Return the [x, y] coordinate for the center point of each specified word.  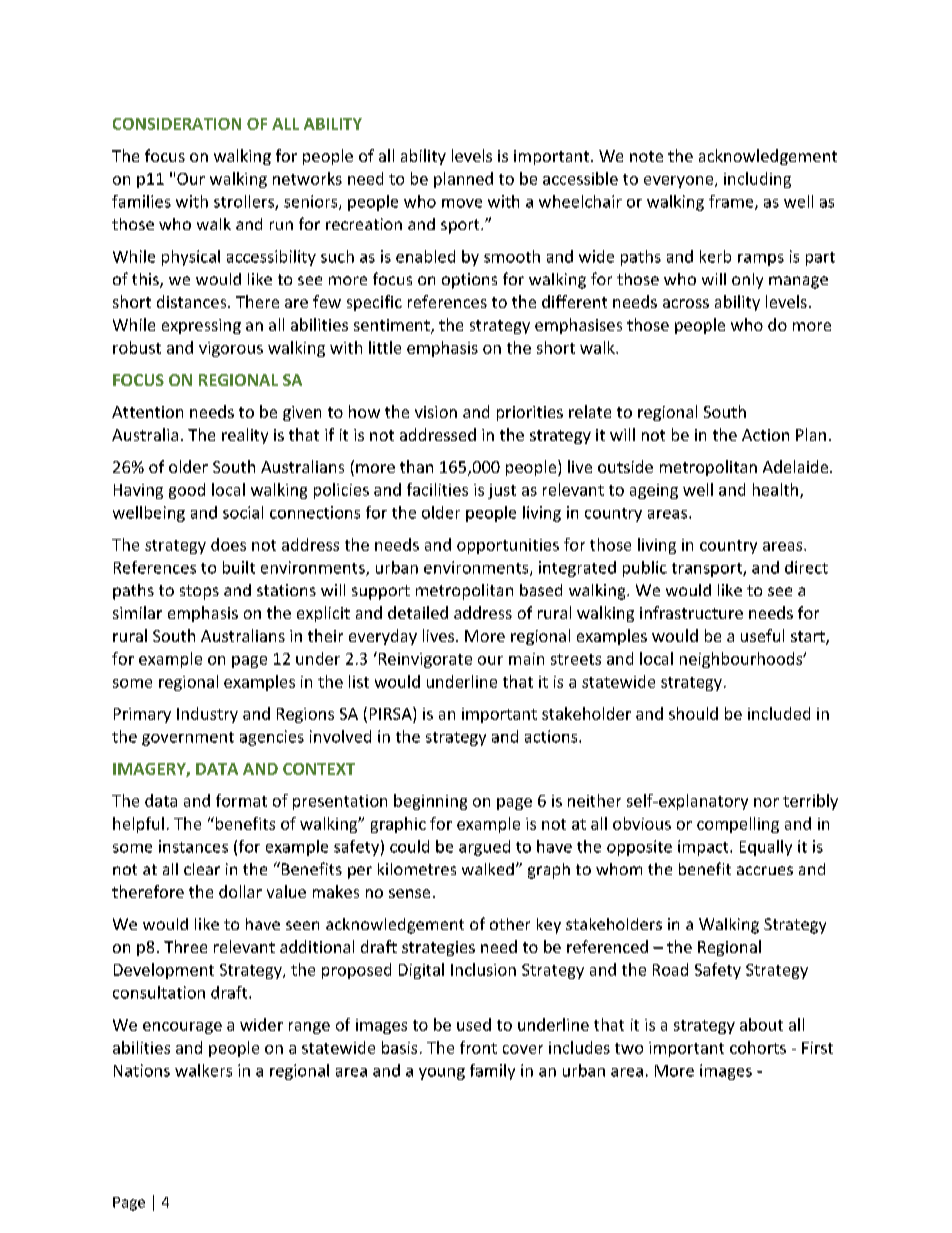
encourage [182, 1028]
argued [484, 848]
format [241, 800]
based [541, 590]
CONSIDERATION [177, 124]
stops [199, 592]
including [757, 180]
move [462, 203]
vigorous [231, 349]
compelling [738, 825]
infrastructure [691, 612]
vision [436, 412]
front [478, 1047]
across [686, 303]
